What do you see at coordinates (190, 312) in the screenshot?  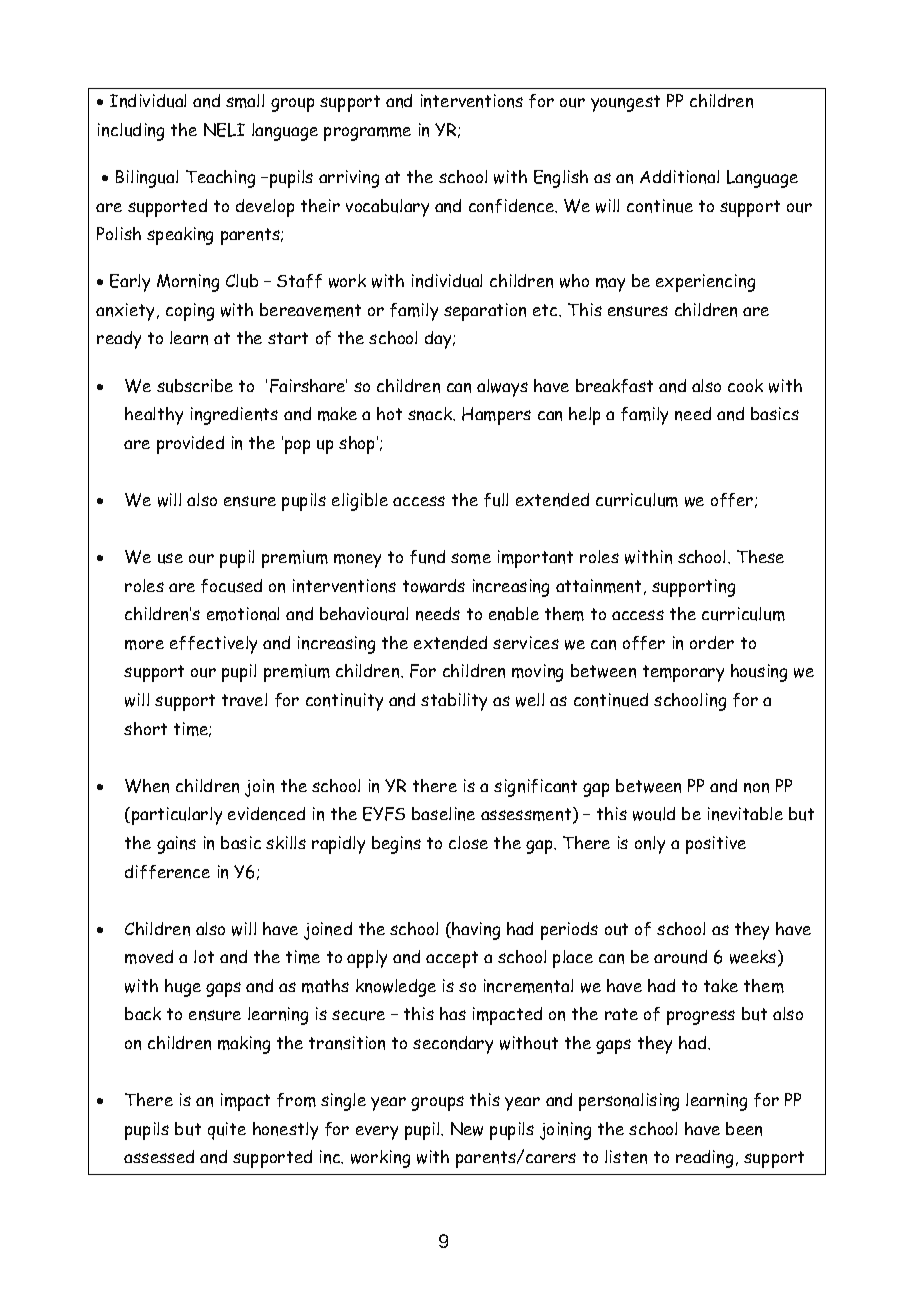 I see `coping` at bounding box center [190, 312].
